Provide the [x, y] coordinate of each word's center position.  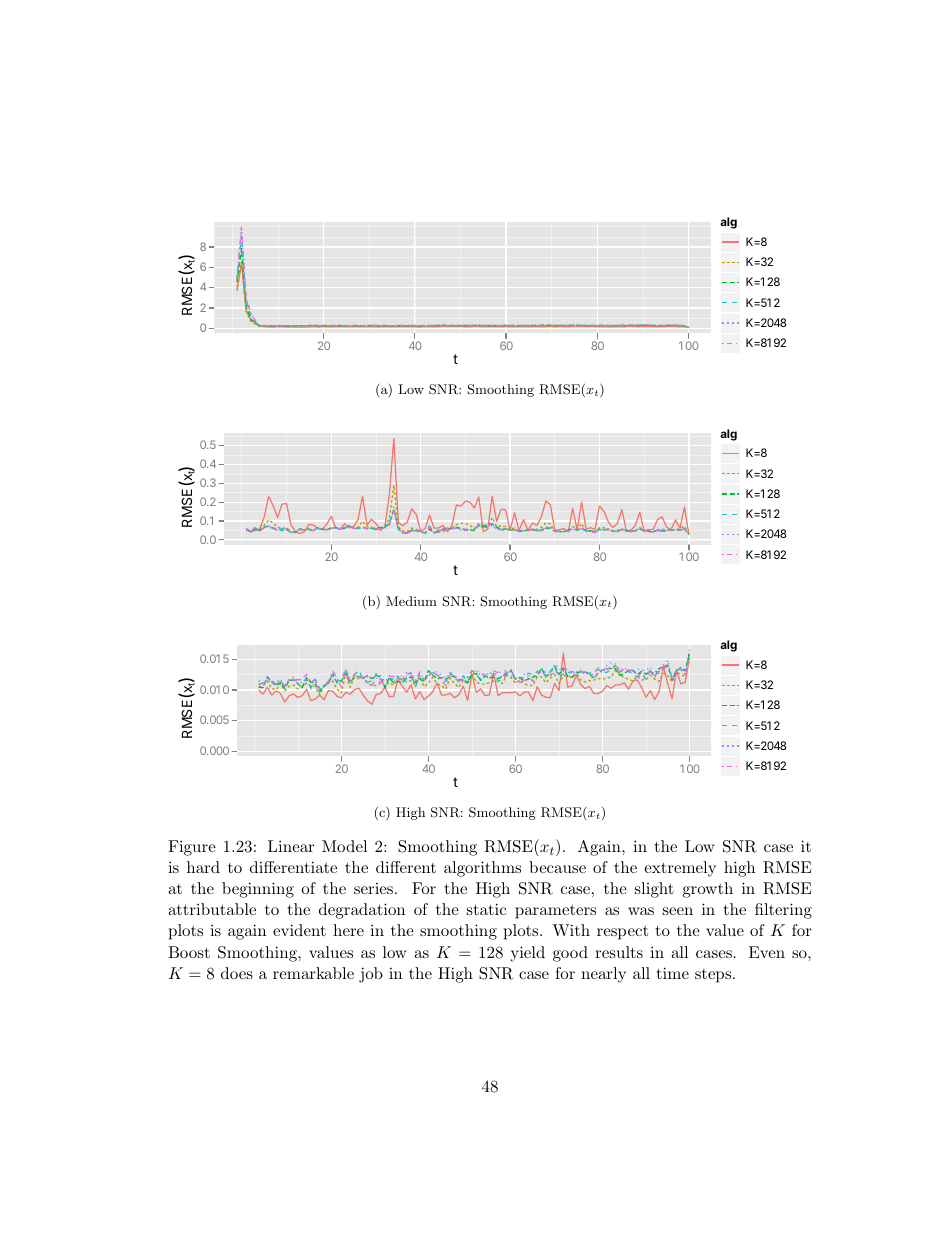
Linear [291, 846]
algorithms [482, 869]
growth [708, 890]
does [237, 973]
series [375, 888]
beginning [258, 890]
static [486, 909]
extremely [680, 869]
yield [527, 954]
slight [654, 890]
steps [714, 976]
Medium [411, 601]
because [557, 867]
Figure [192, 848]
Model [344, 846]
